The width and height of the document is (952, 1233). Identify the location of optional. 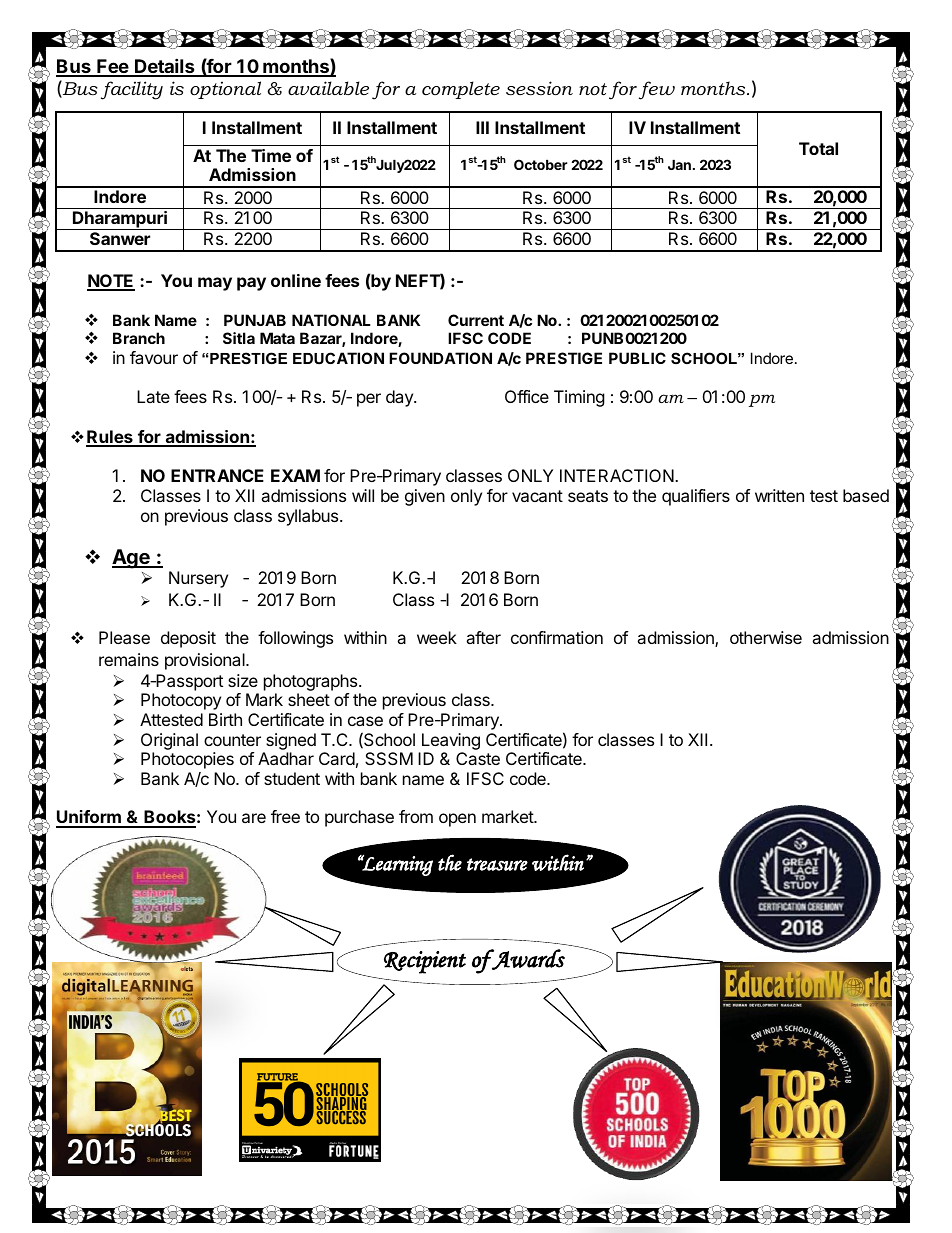
(225, 90).
